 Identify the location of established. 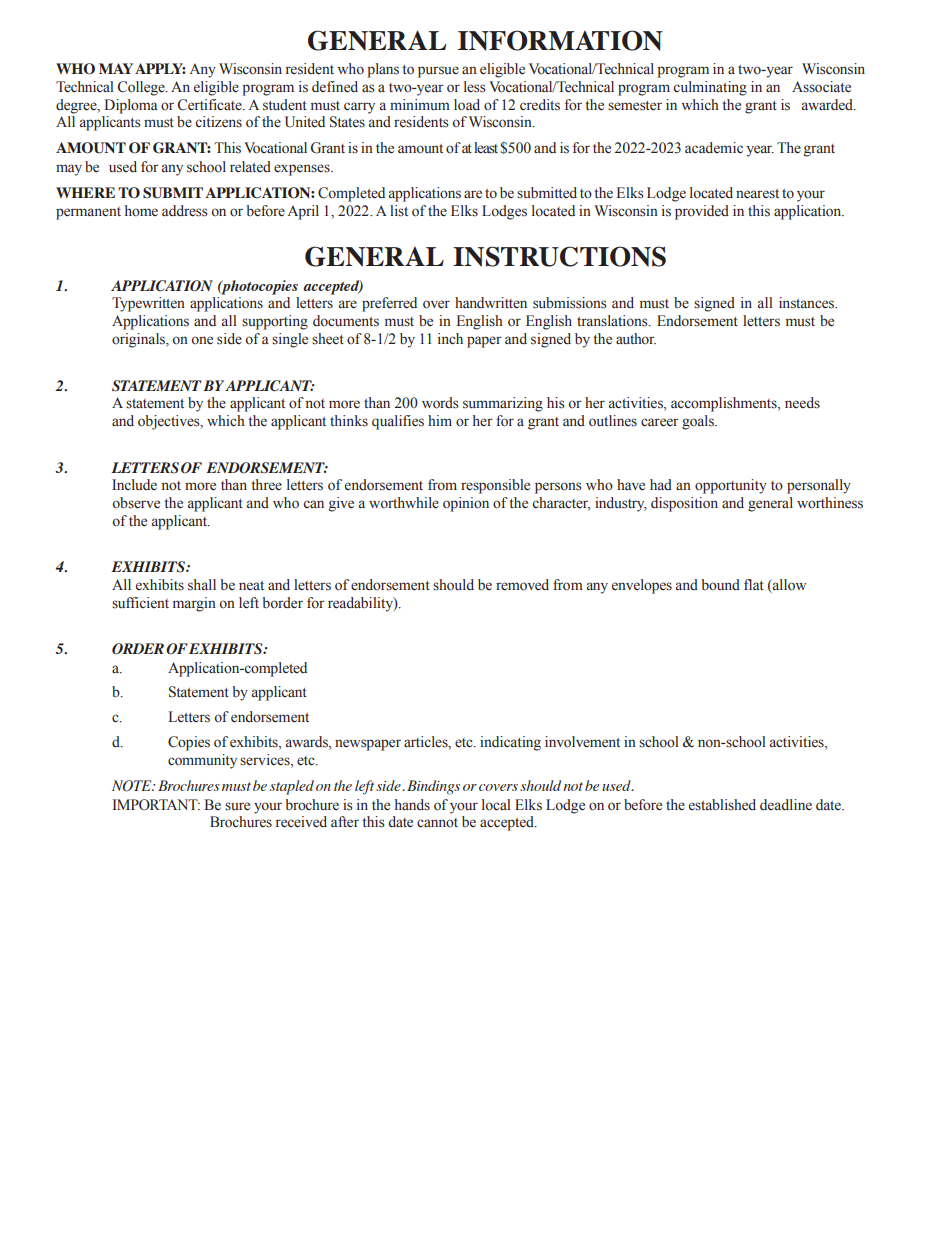
(722, 805).
